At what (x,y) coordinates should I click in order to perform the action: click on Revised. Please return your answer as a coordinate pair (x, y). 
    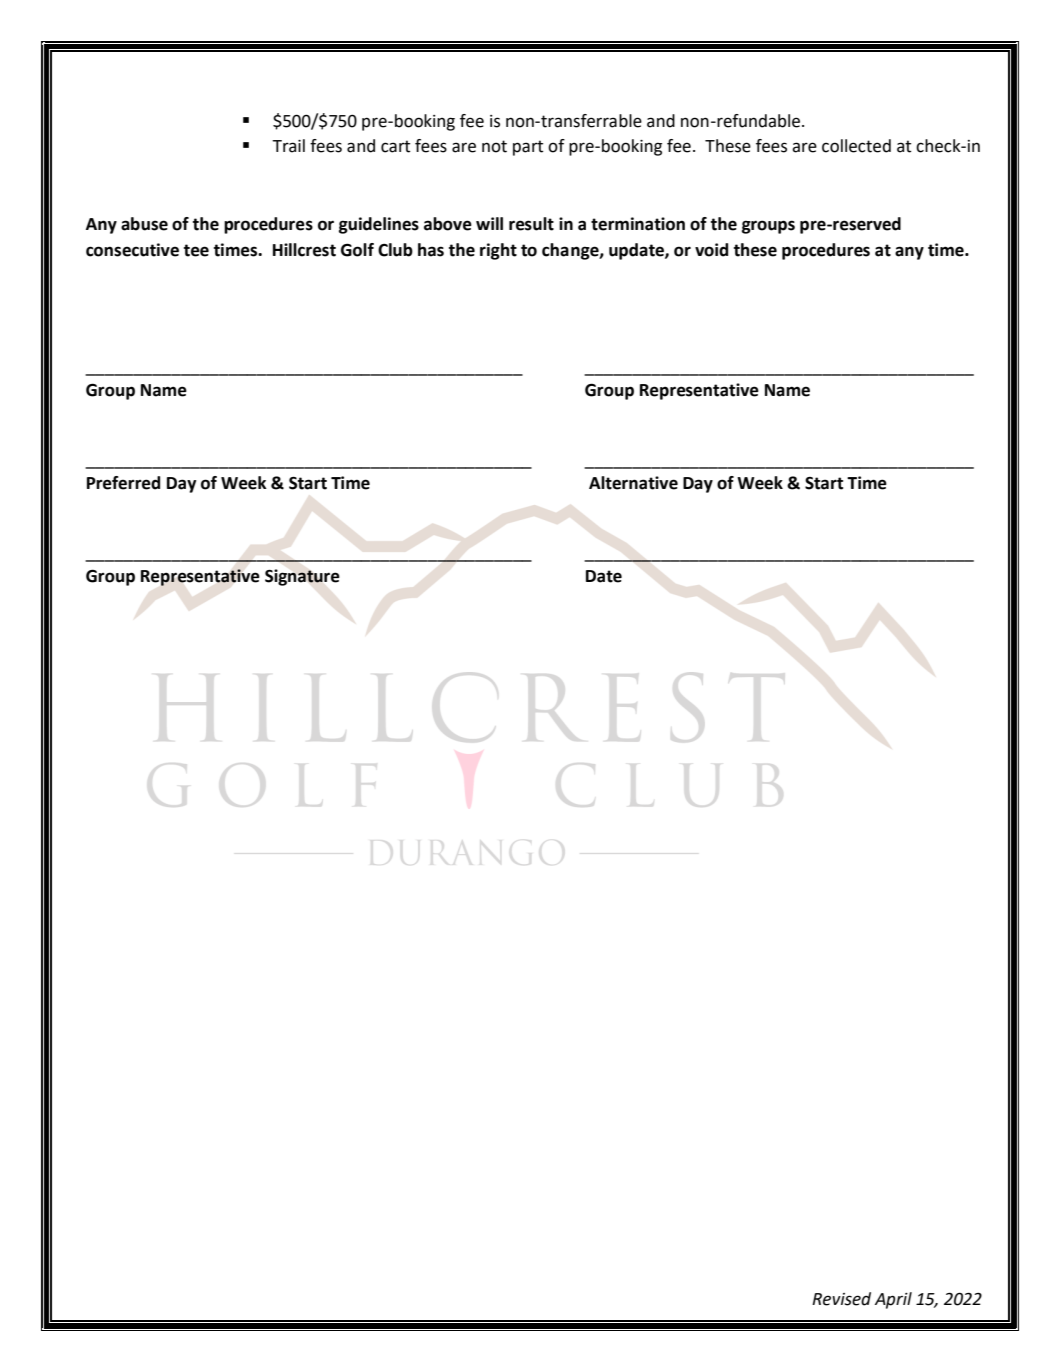
    Looking at the image, I should click on (841, 1299).
